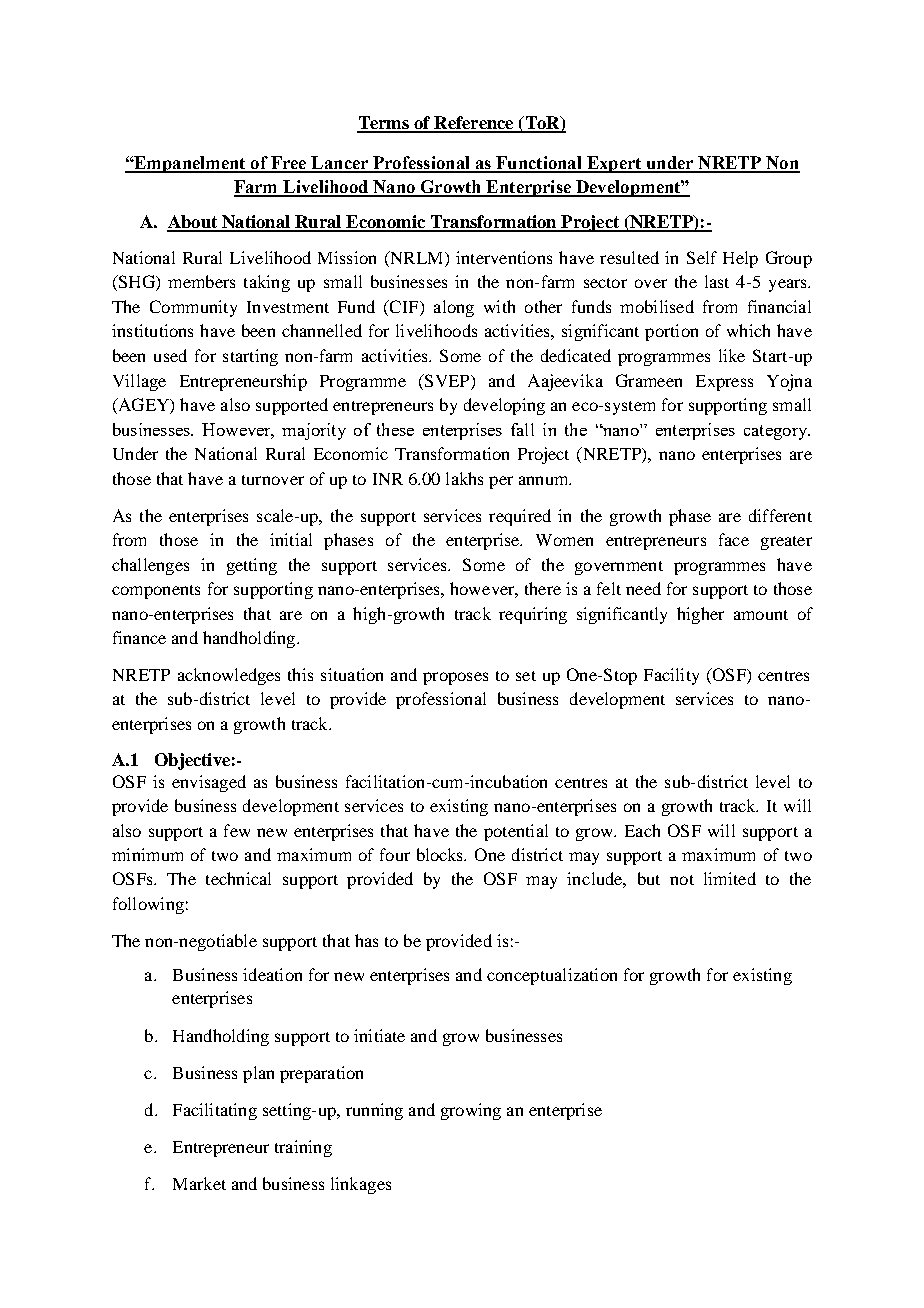 This image has width=924, height=1308. Describe the element at coordinates (734, 539) in the image. I see `face` at that location.
